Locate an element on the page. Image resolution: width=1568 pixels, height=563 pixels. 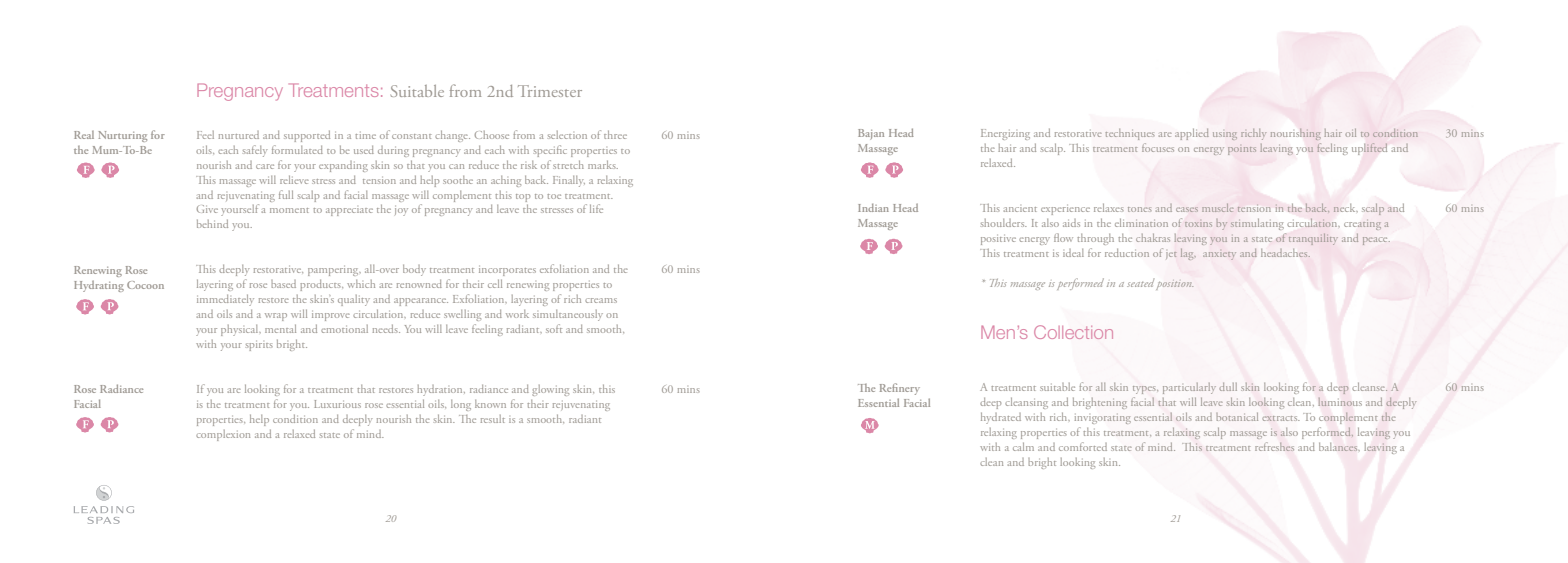
applied is located at coordinates (1192, 134).
